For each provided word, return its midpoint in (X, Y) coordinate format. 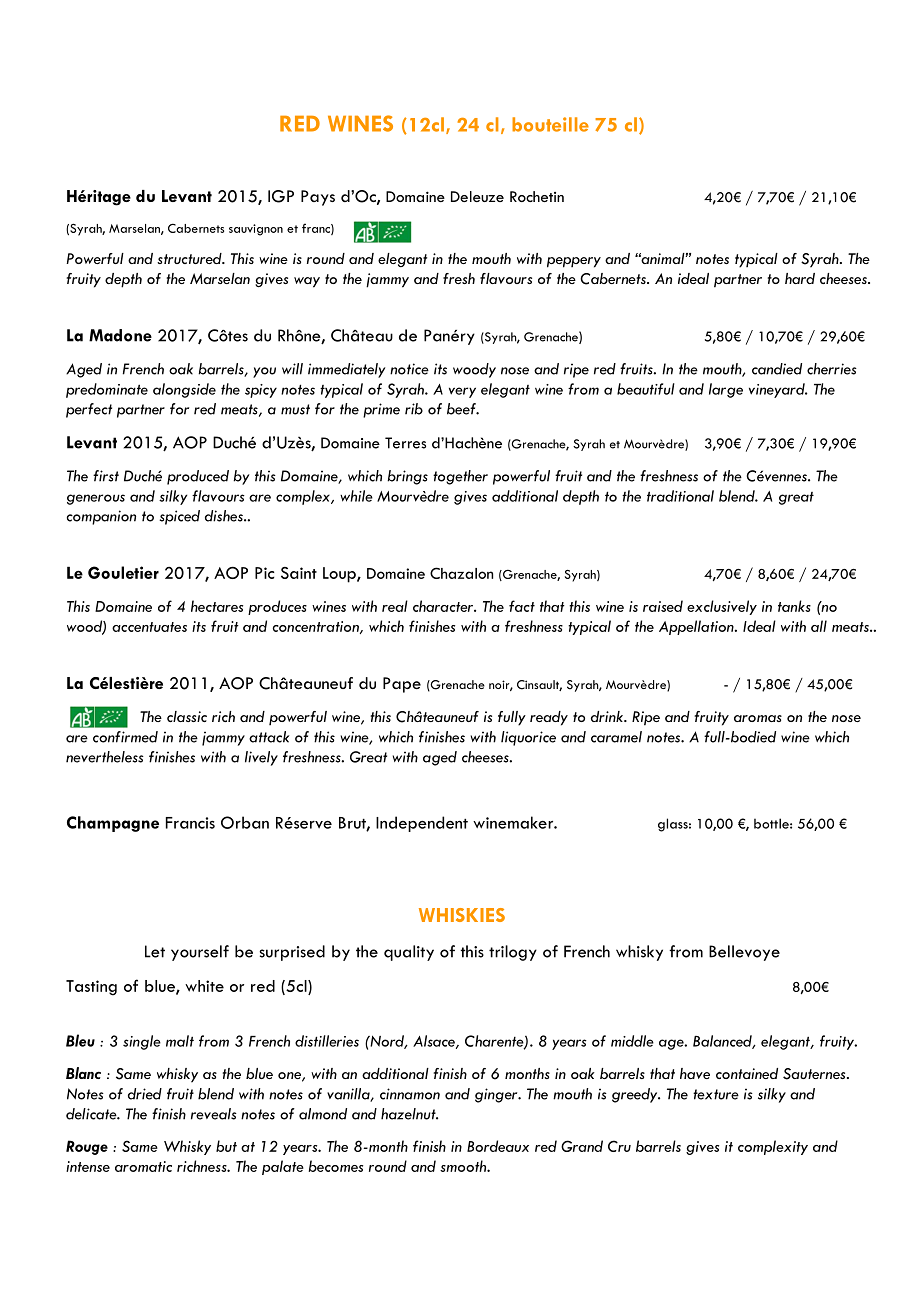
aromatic (143, 1166)
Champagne (113, 824)
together (460, 477)
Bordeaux (498, 1146)
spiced (179, 517)
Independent (422, 824)
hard (800, 278)
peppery (574, 262)
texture (716, 1094)
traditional (680, 496)
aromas (758, 718)
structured (190, 258)
